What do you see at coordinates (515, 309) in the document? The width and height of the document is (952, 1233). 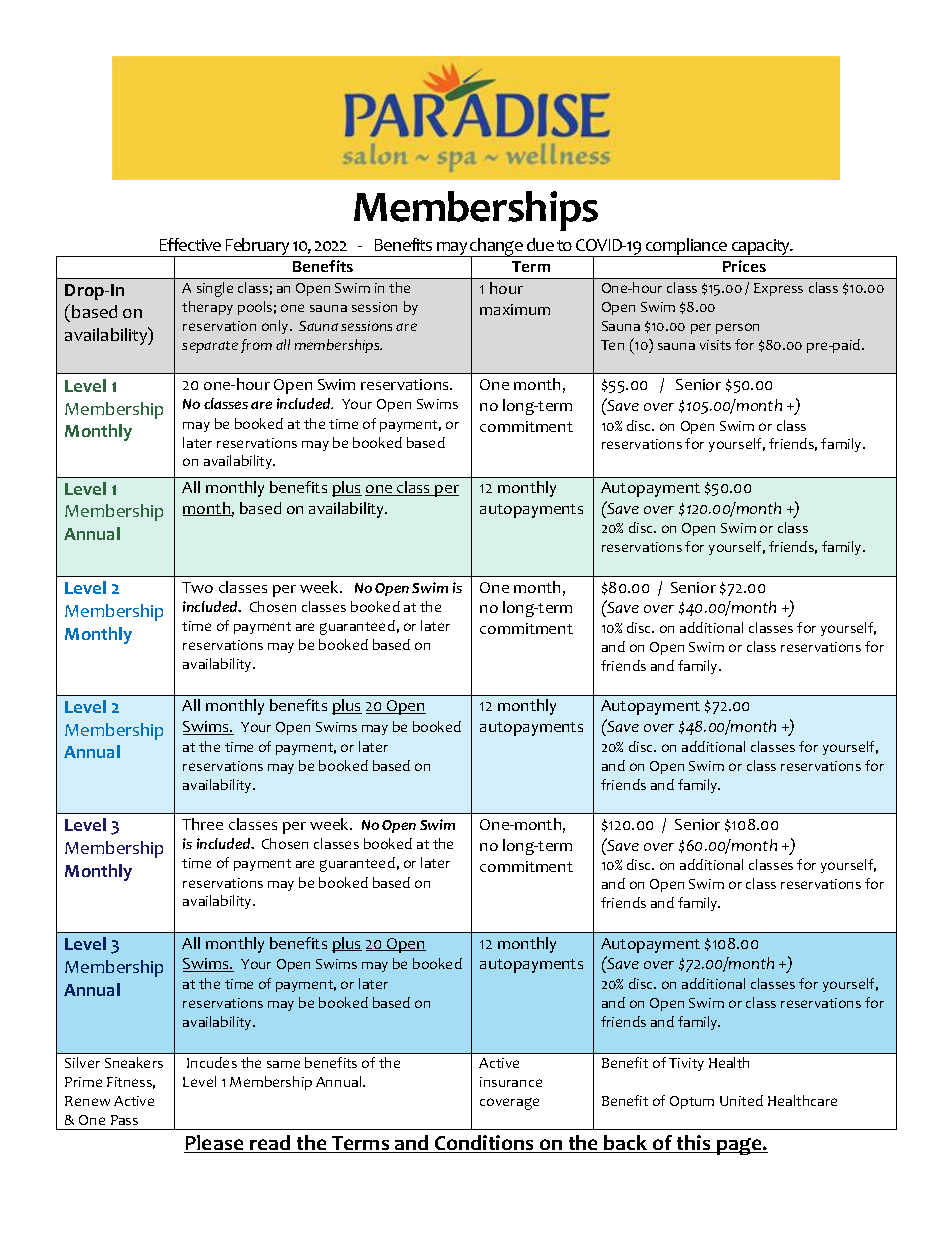 I see `maximum` at bounding box center [515, 309].
